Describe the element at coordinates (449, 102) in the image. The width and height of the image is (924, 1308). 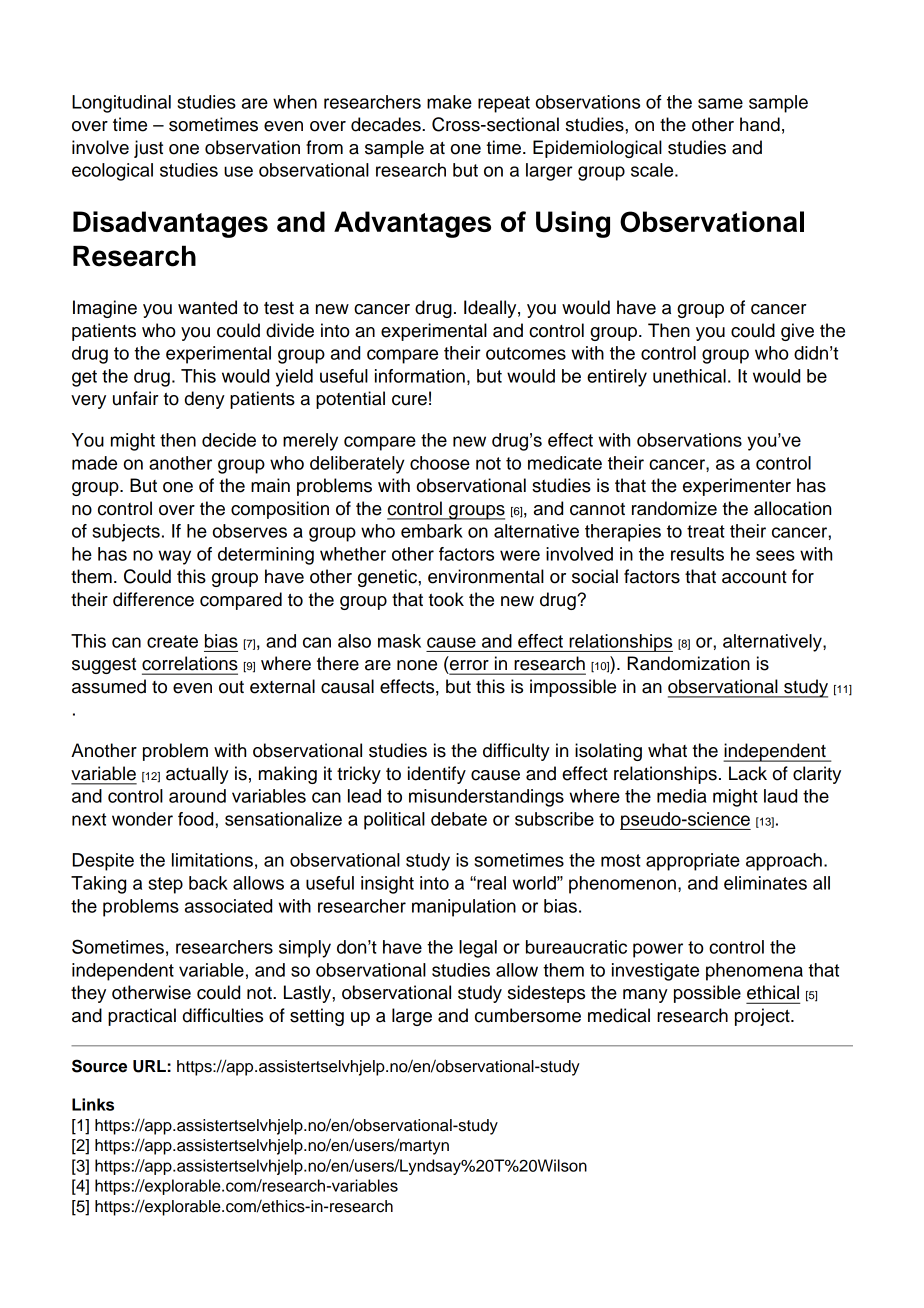
I see `make` at that location.
